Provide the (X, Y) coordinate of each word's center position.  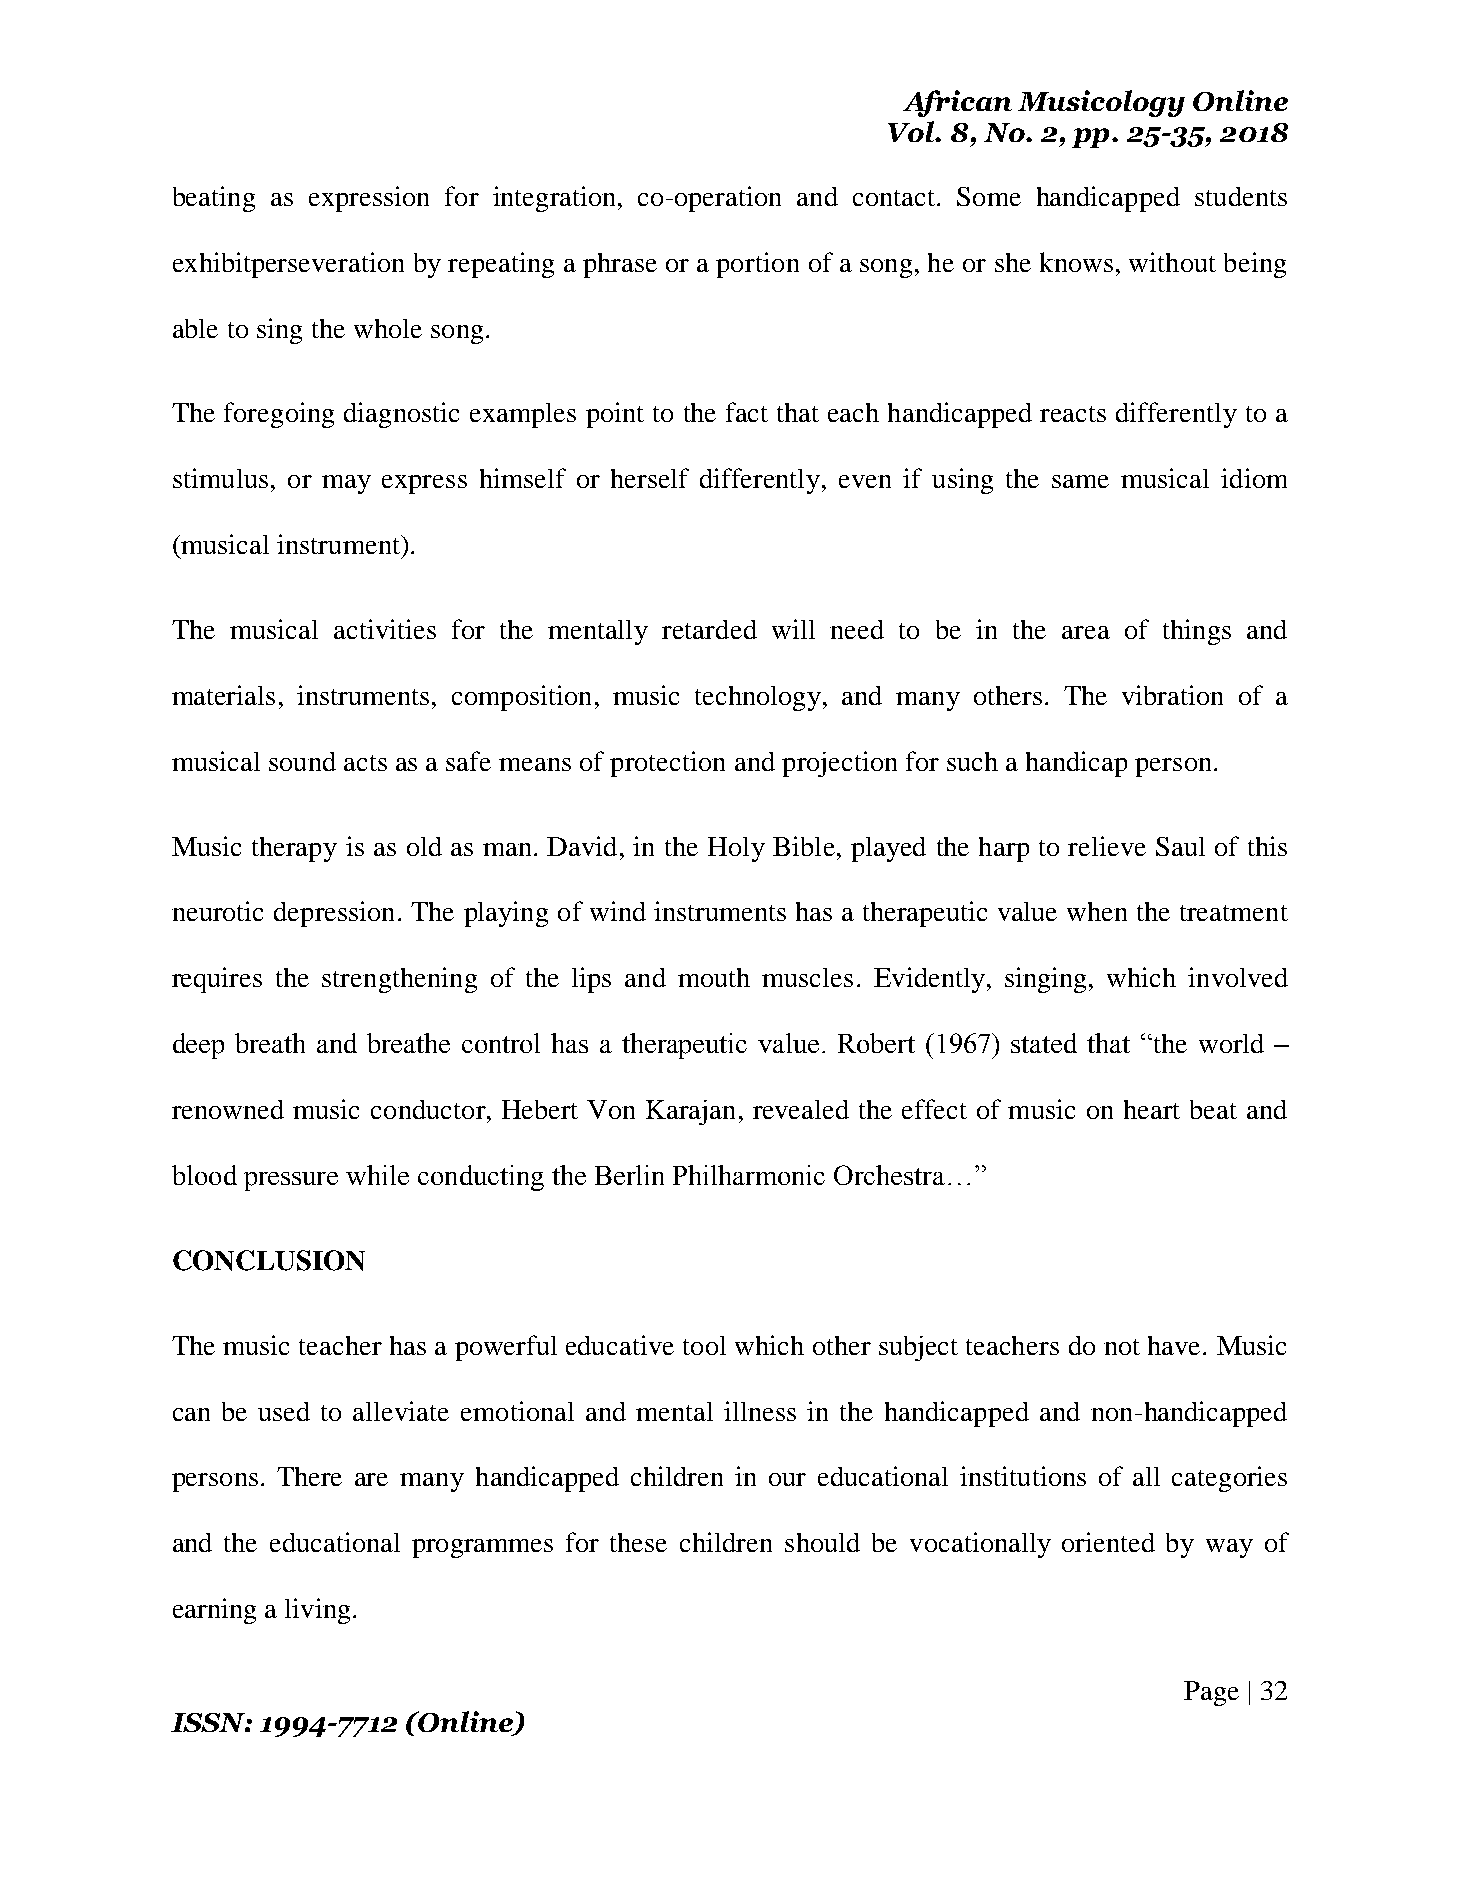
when (1097, 911)
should (822, 1542)
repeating (501, 265)
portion (757, 265)
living (317, 1611)
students (1241, 196)
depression (334, 914)
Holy (736, 849)
